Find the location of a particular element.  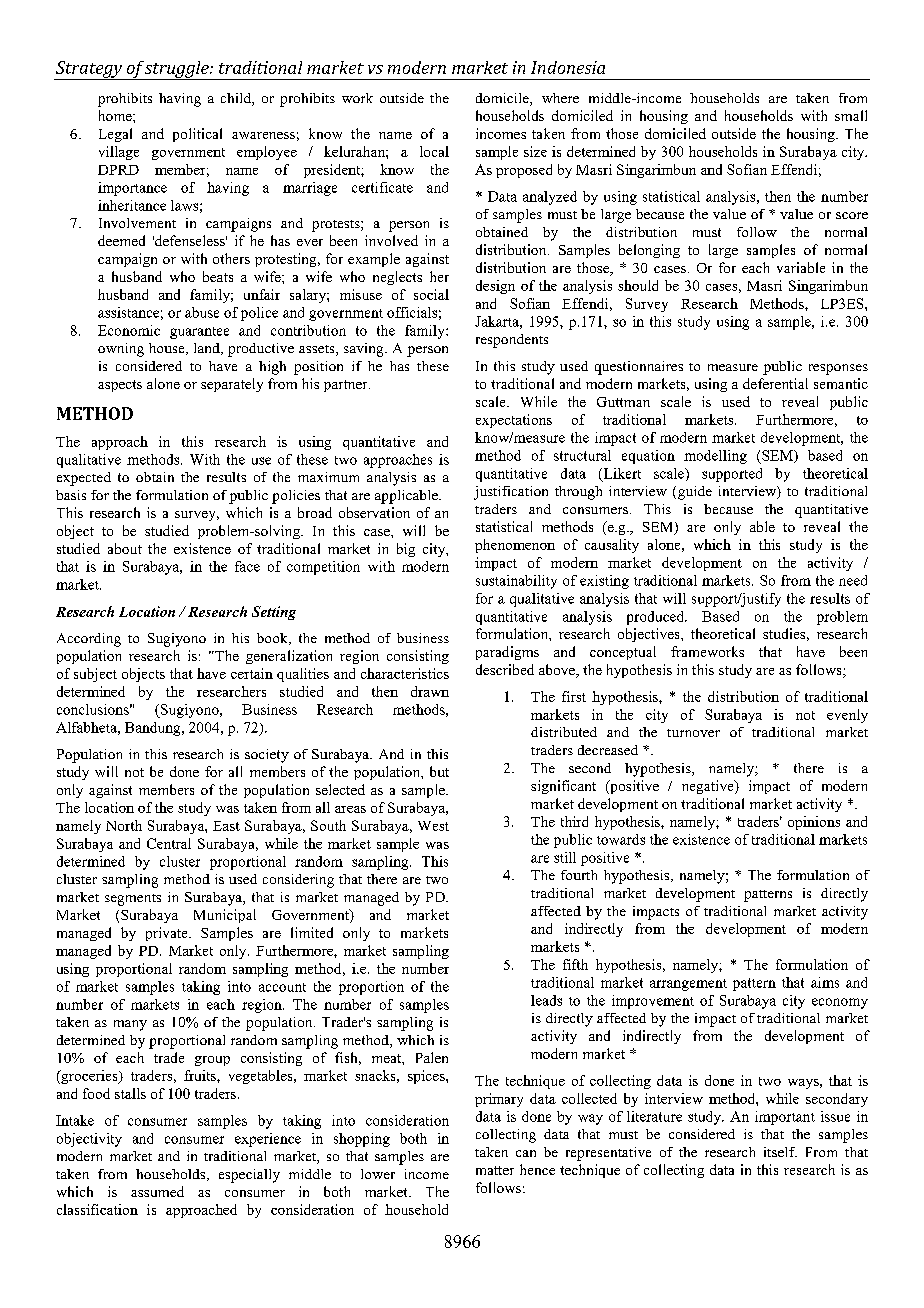

small is located at coordinates (851, 115).
